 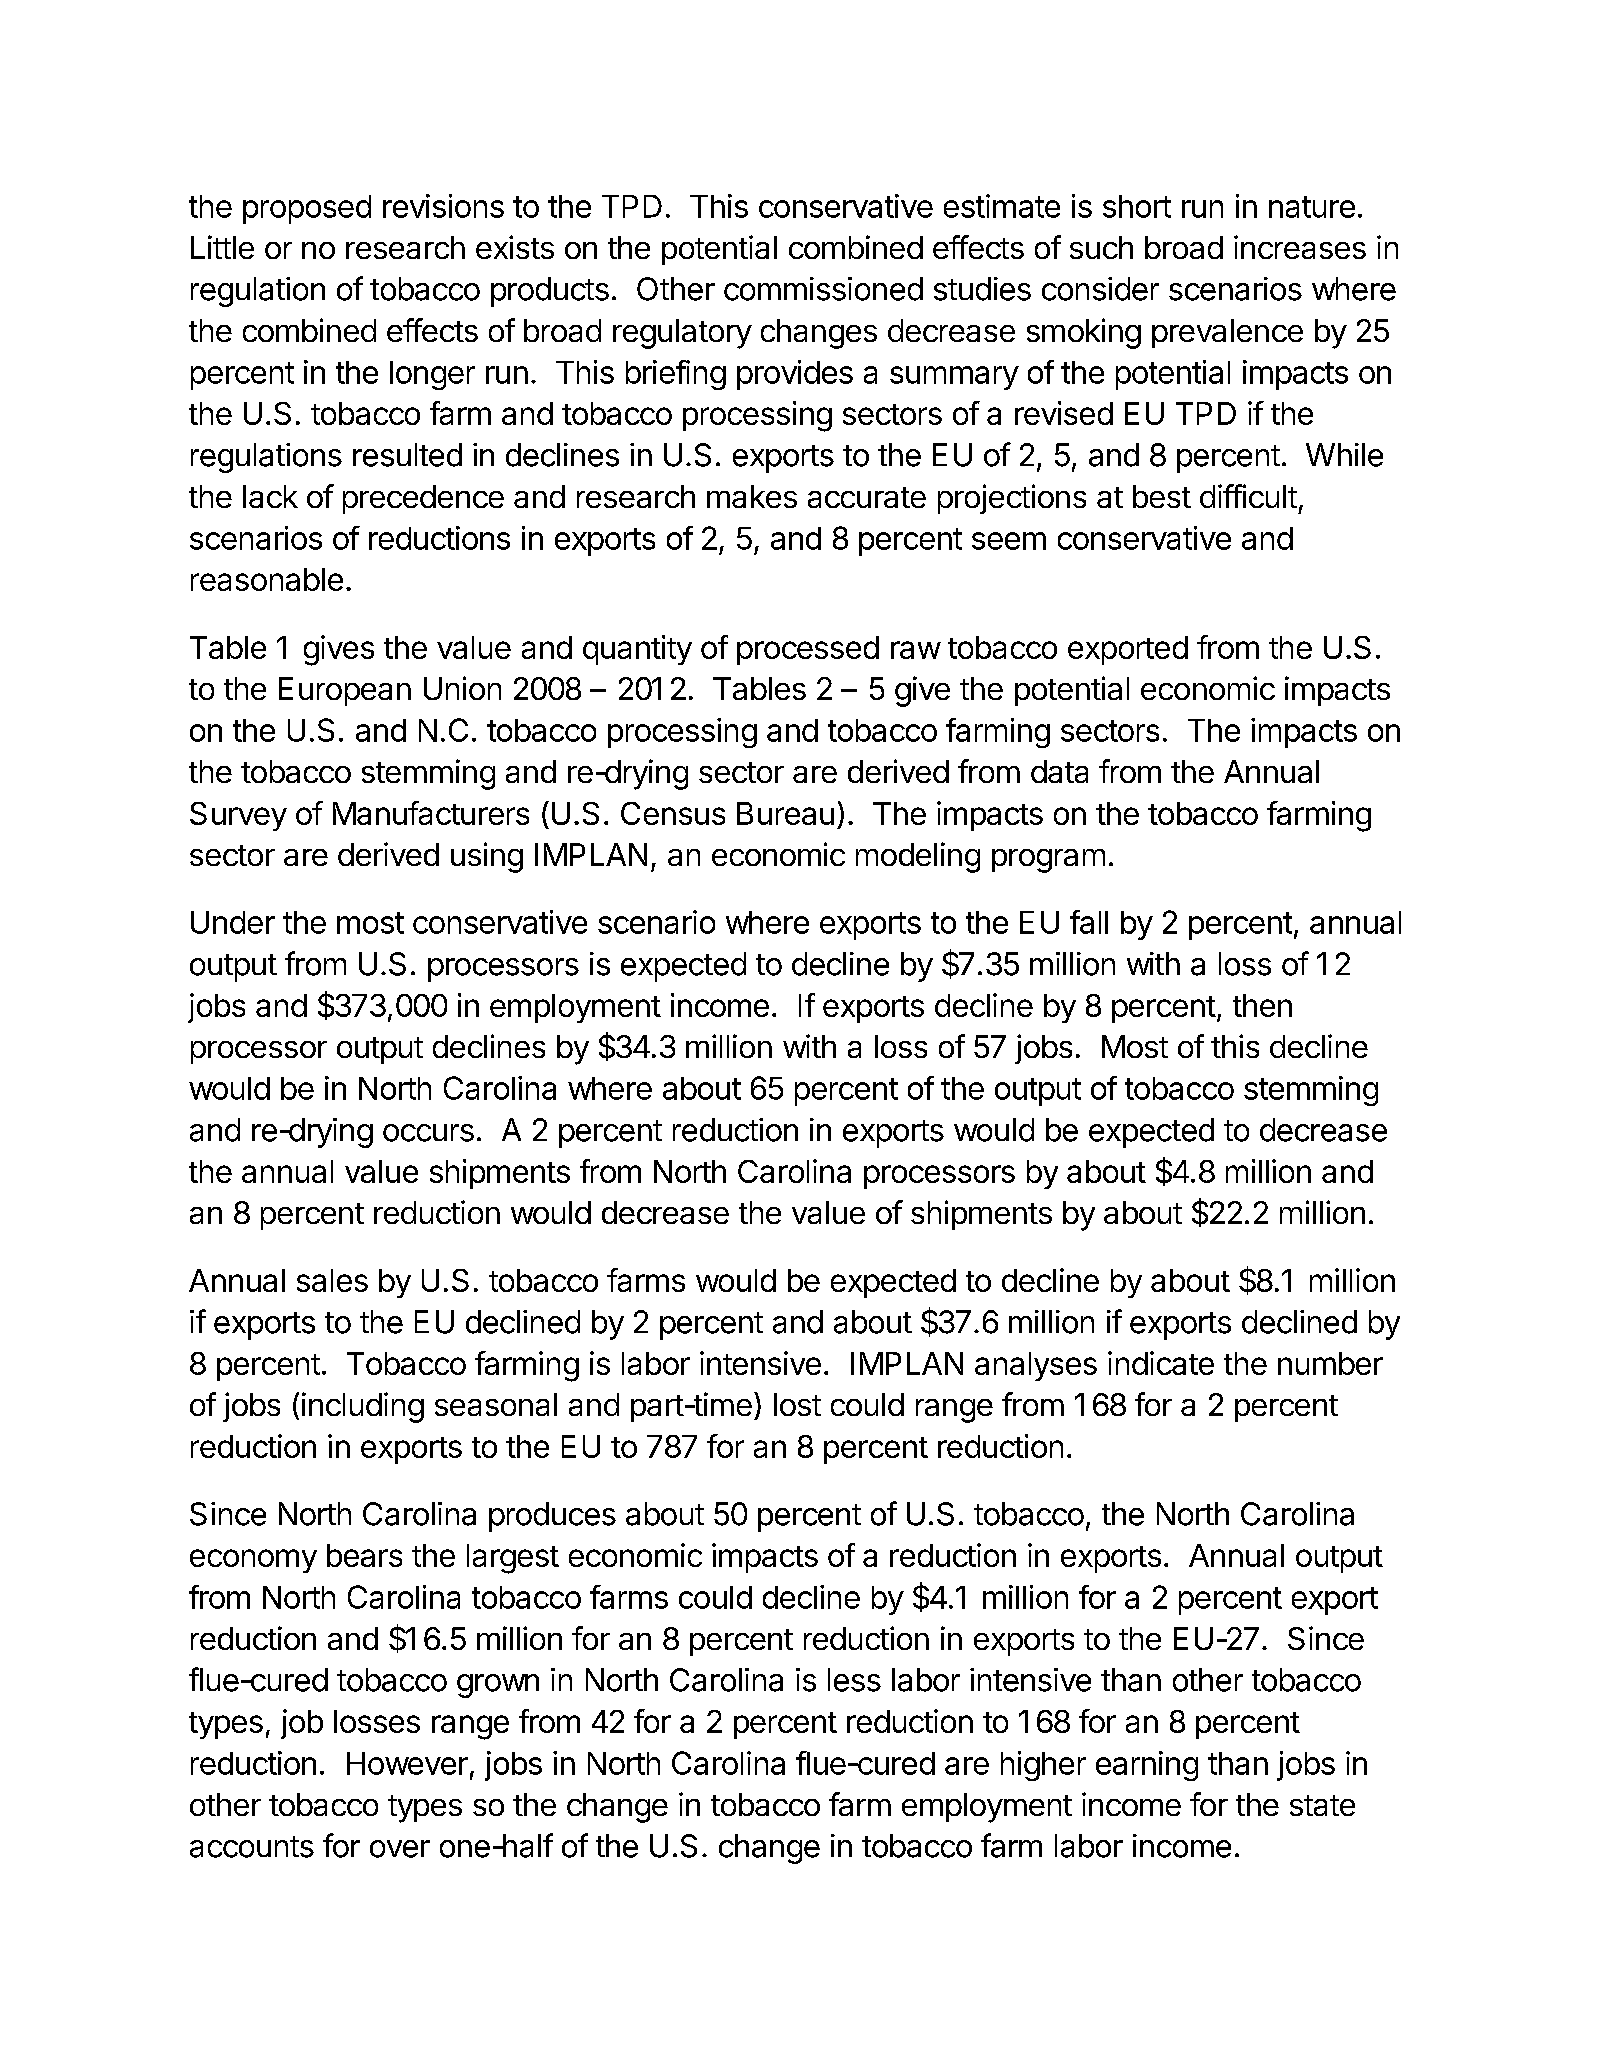 I want to click on However, so click(x=407, y=1763).
